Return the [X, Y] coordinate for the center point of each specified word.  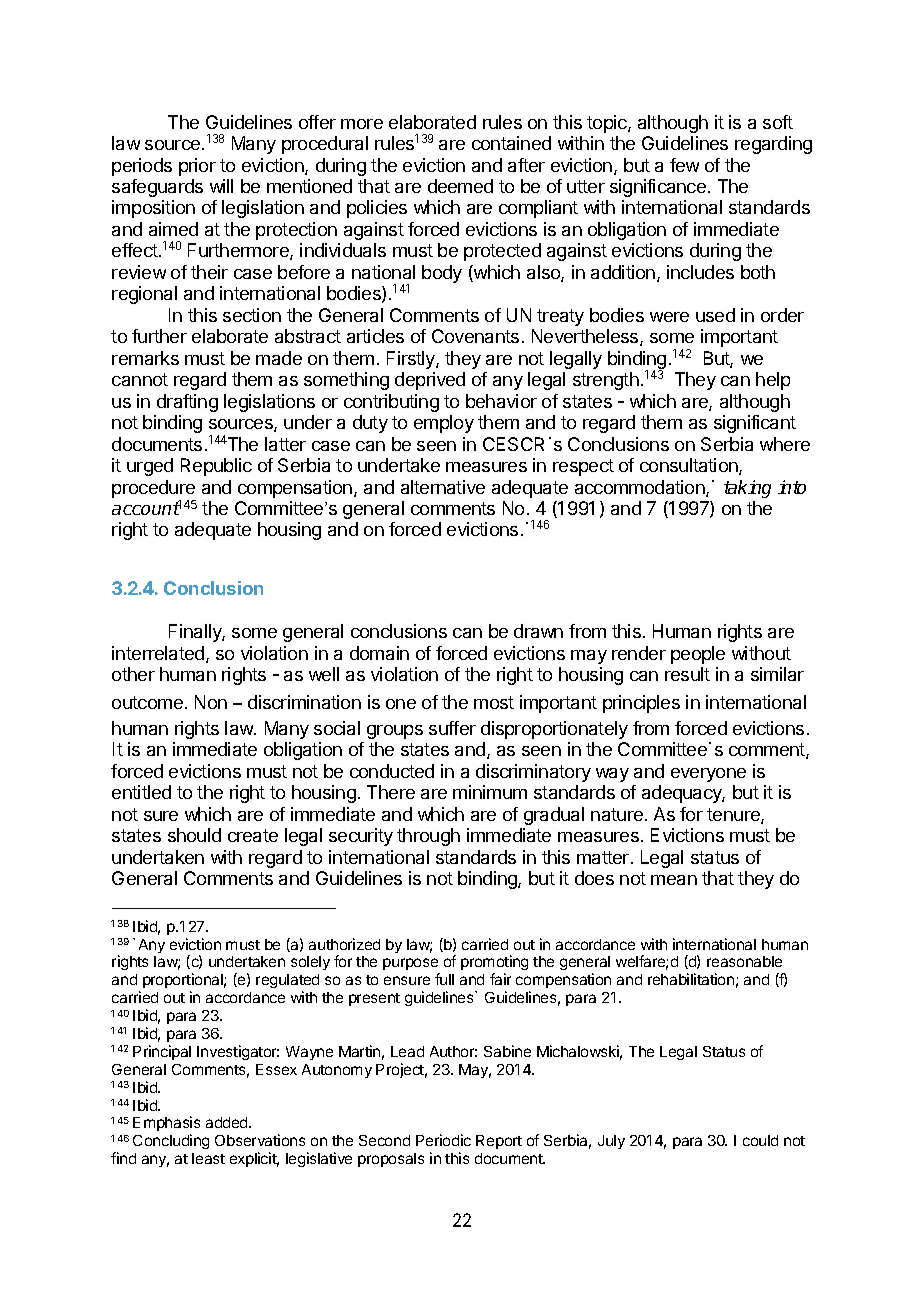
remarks [145, 358]
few [684, 165]
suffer [452, 728]
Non [211, 702]
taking [747, 489]
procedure [153, 489]
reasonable [744, 961]
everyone [708, 775]
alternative [443, 487]
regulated [287, 983]
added [228, 1122]
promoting [494, 964]
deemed [460, 186]
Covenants [475, 336]
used [715, 315]
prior [197, 167]
